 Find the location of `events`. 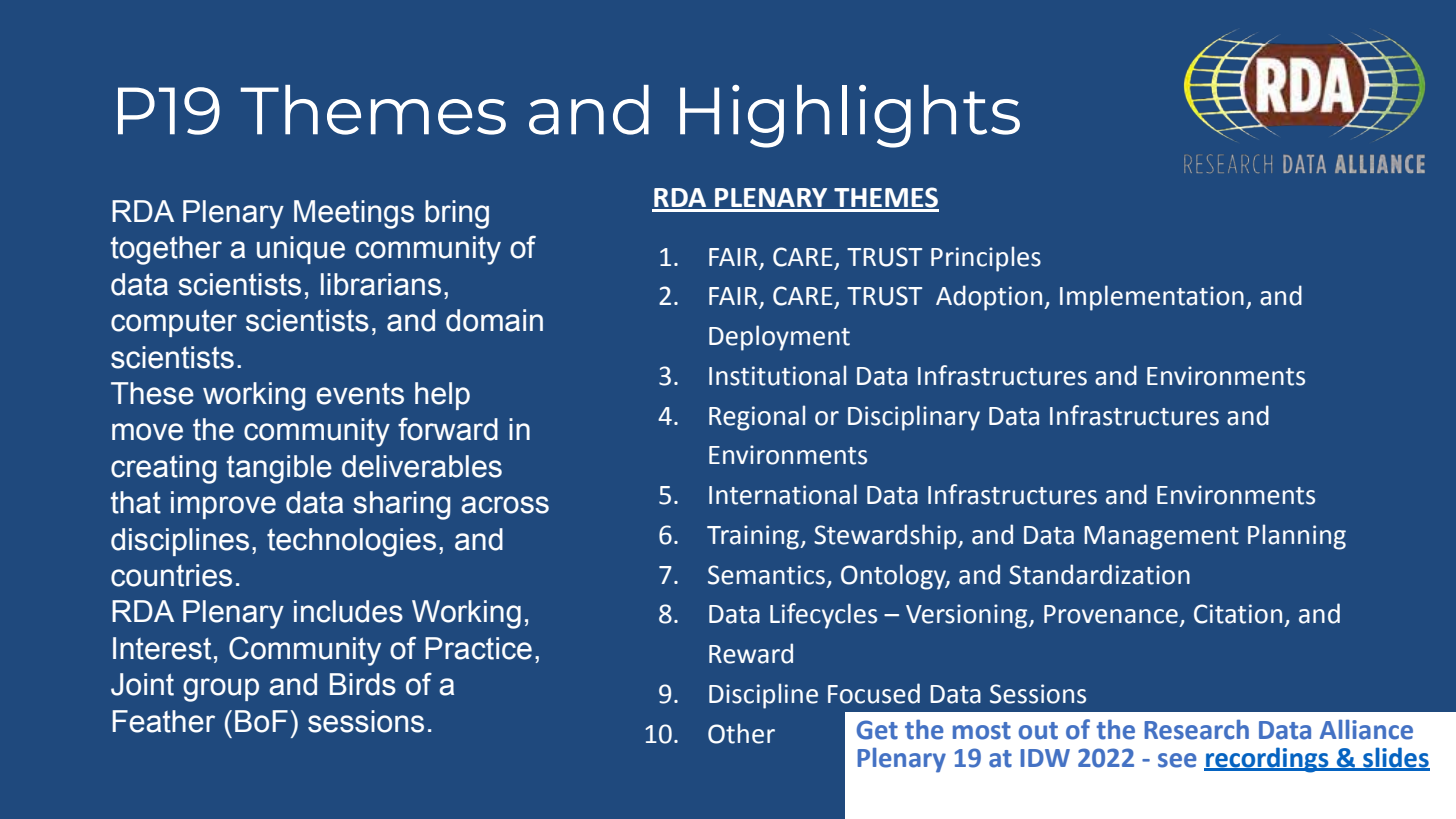

events is located at coordinates (360, 394).
